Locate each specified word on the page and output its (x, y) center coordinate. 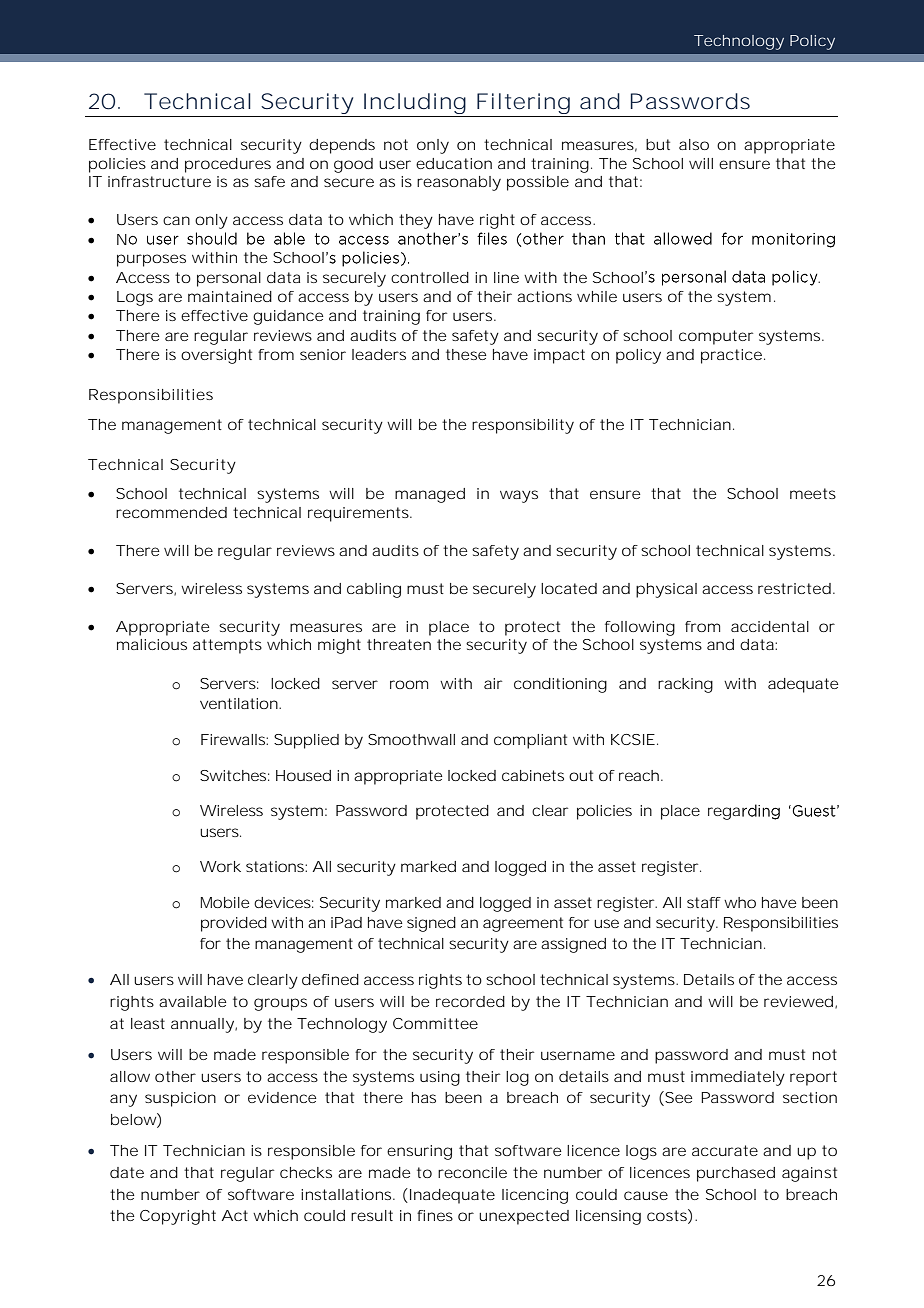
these (466, 354)
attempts (227, 646)
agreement (523, 924)
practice (731, 356)
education (454, 163)
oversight (216, 356)
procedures (228, 165)
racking (685, 685)
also (694, 144)
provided (234, 924)
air (493, 683)
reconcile (472, 1172)
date (127, 1172)
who (740, 902)
